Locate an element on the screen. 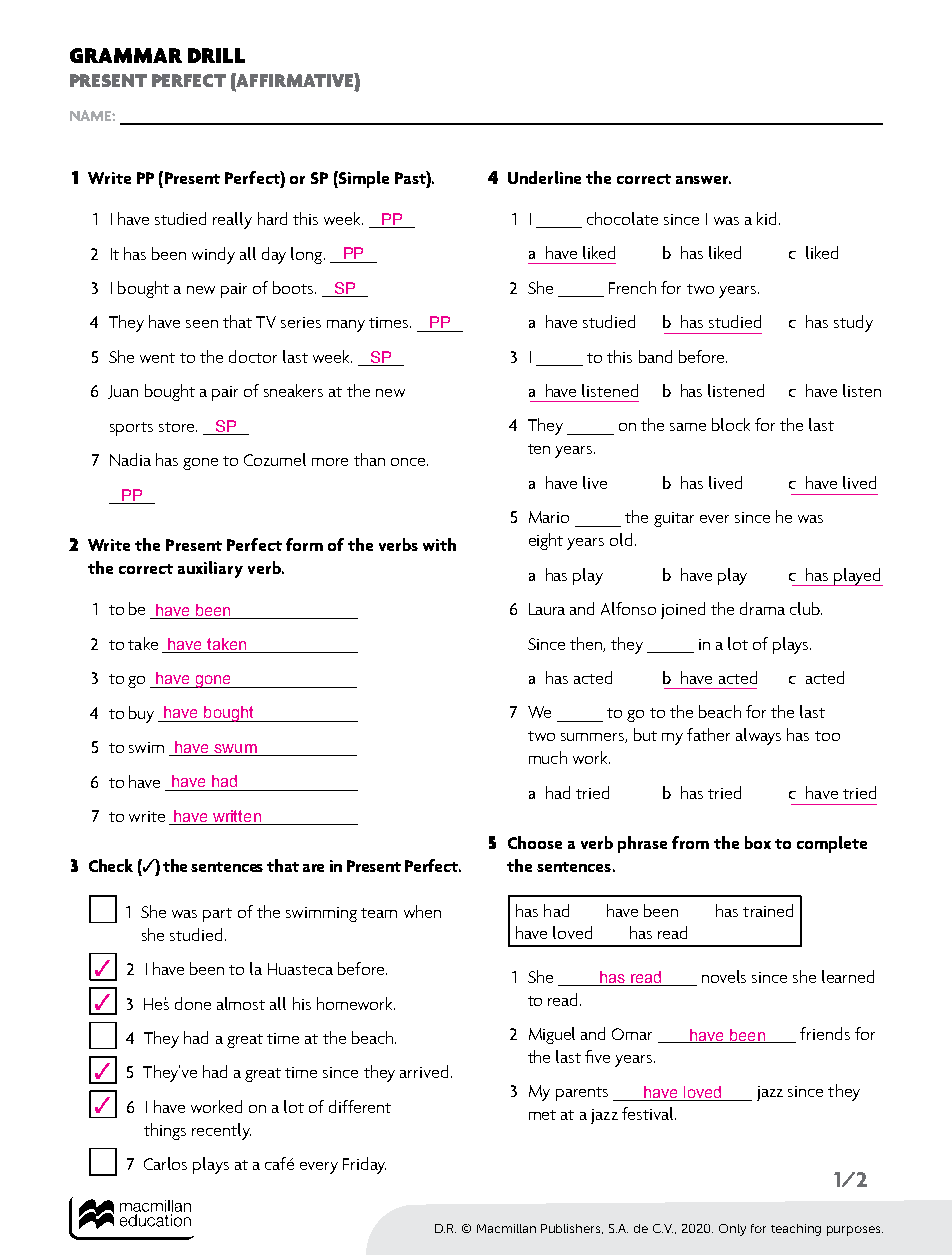 The image size is (952, 1255). Underline is located at coordinates (544, 177).
